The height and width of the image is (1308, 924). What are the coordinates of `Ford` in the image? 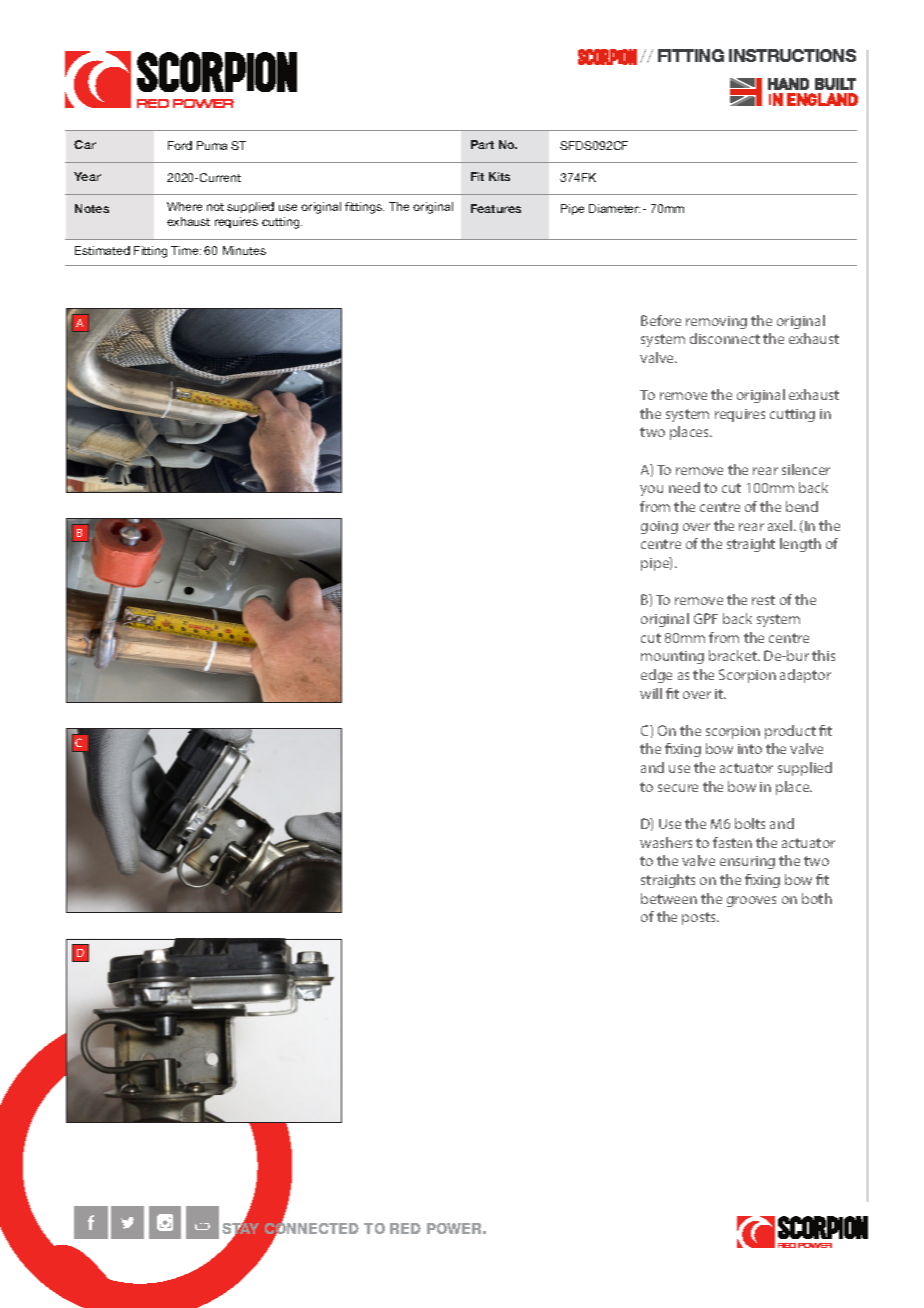 It's located at (180, 145).
